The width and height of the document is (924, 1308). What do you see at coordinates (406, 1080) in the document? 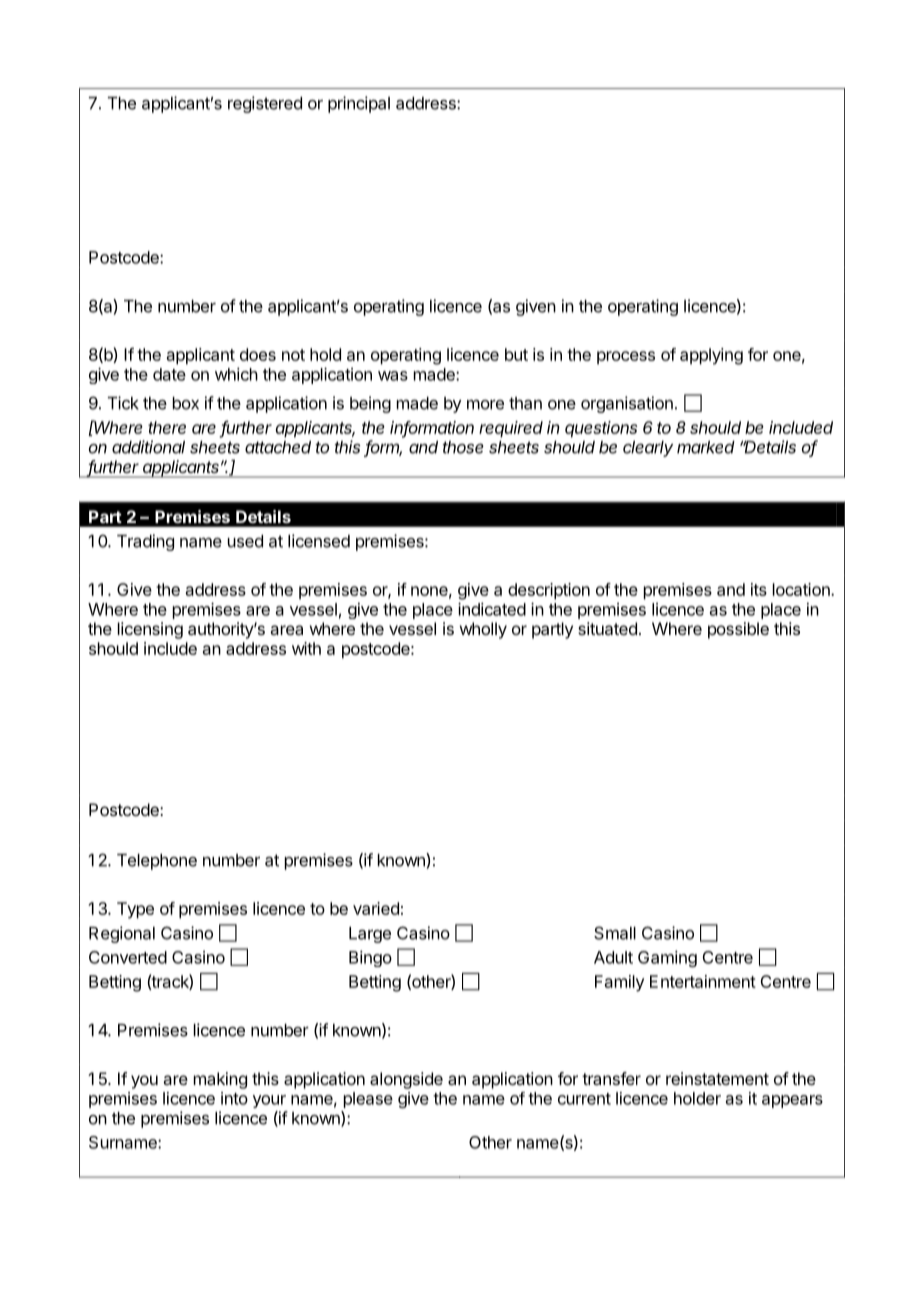
I see `alongside` at bounding box center [406, 1080].
